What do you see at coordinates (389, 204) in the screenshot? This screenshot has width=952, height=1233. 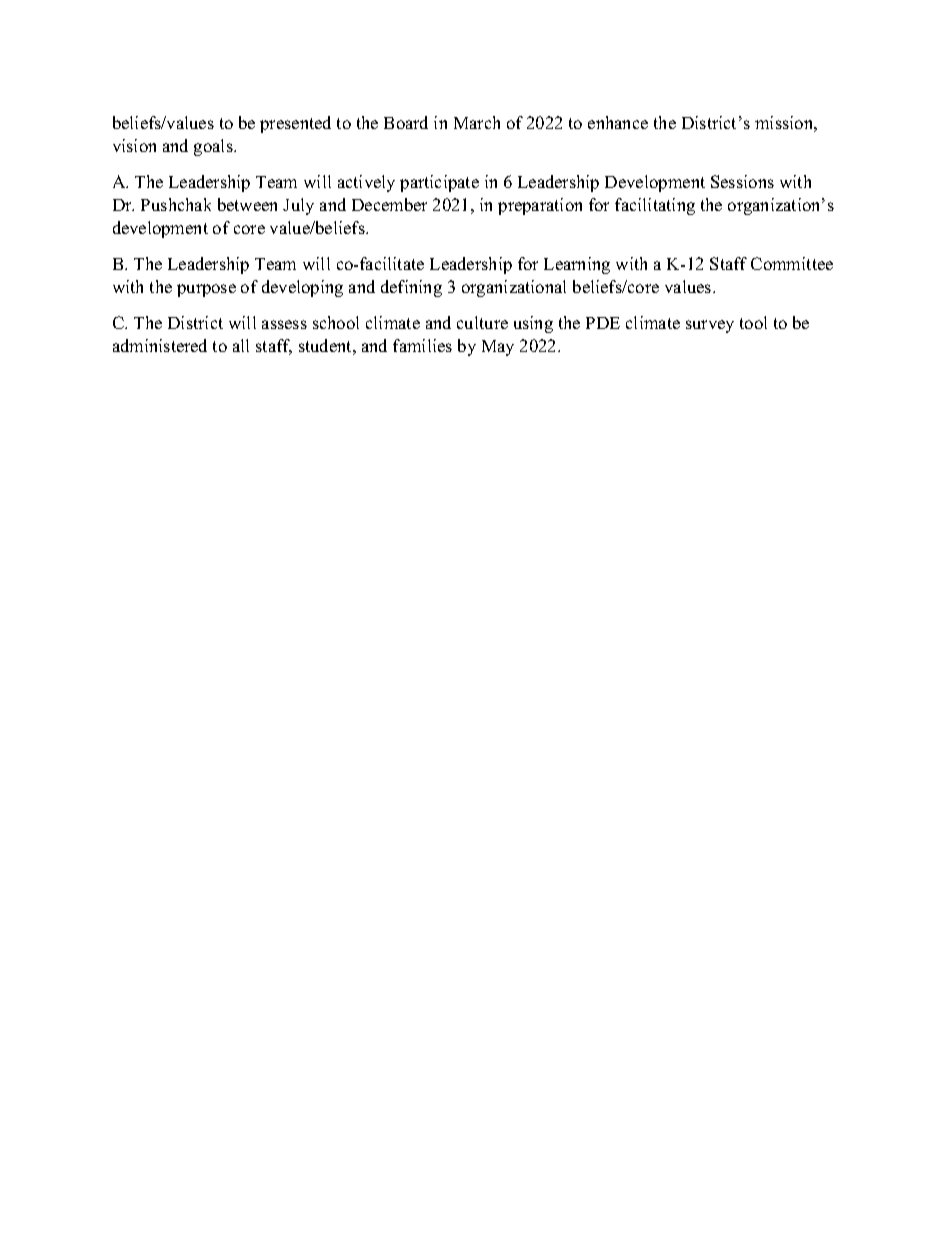 I see `December` at bounding box center [389, 204].
